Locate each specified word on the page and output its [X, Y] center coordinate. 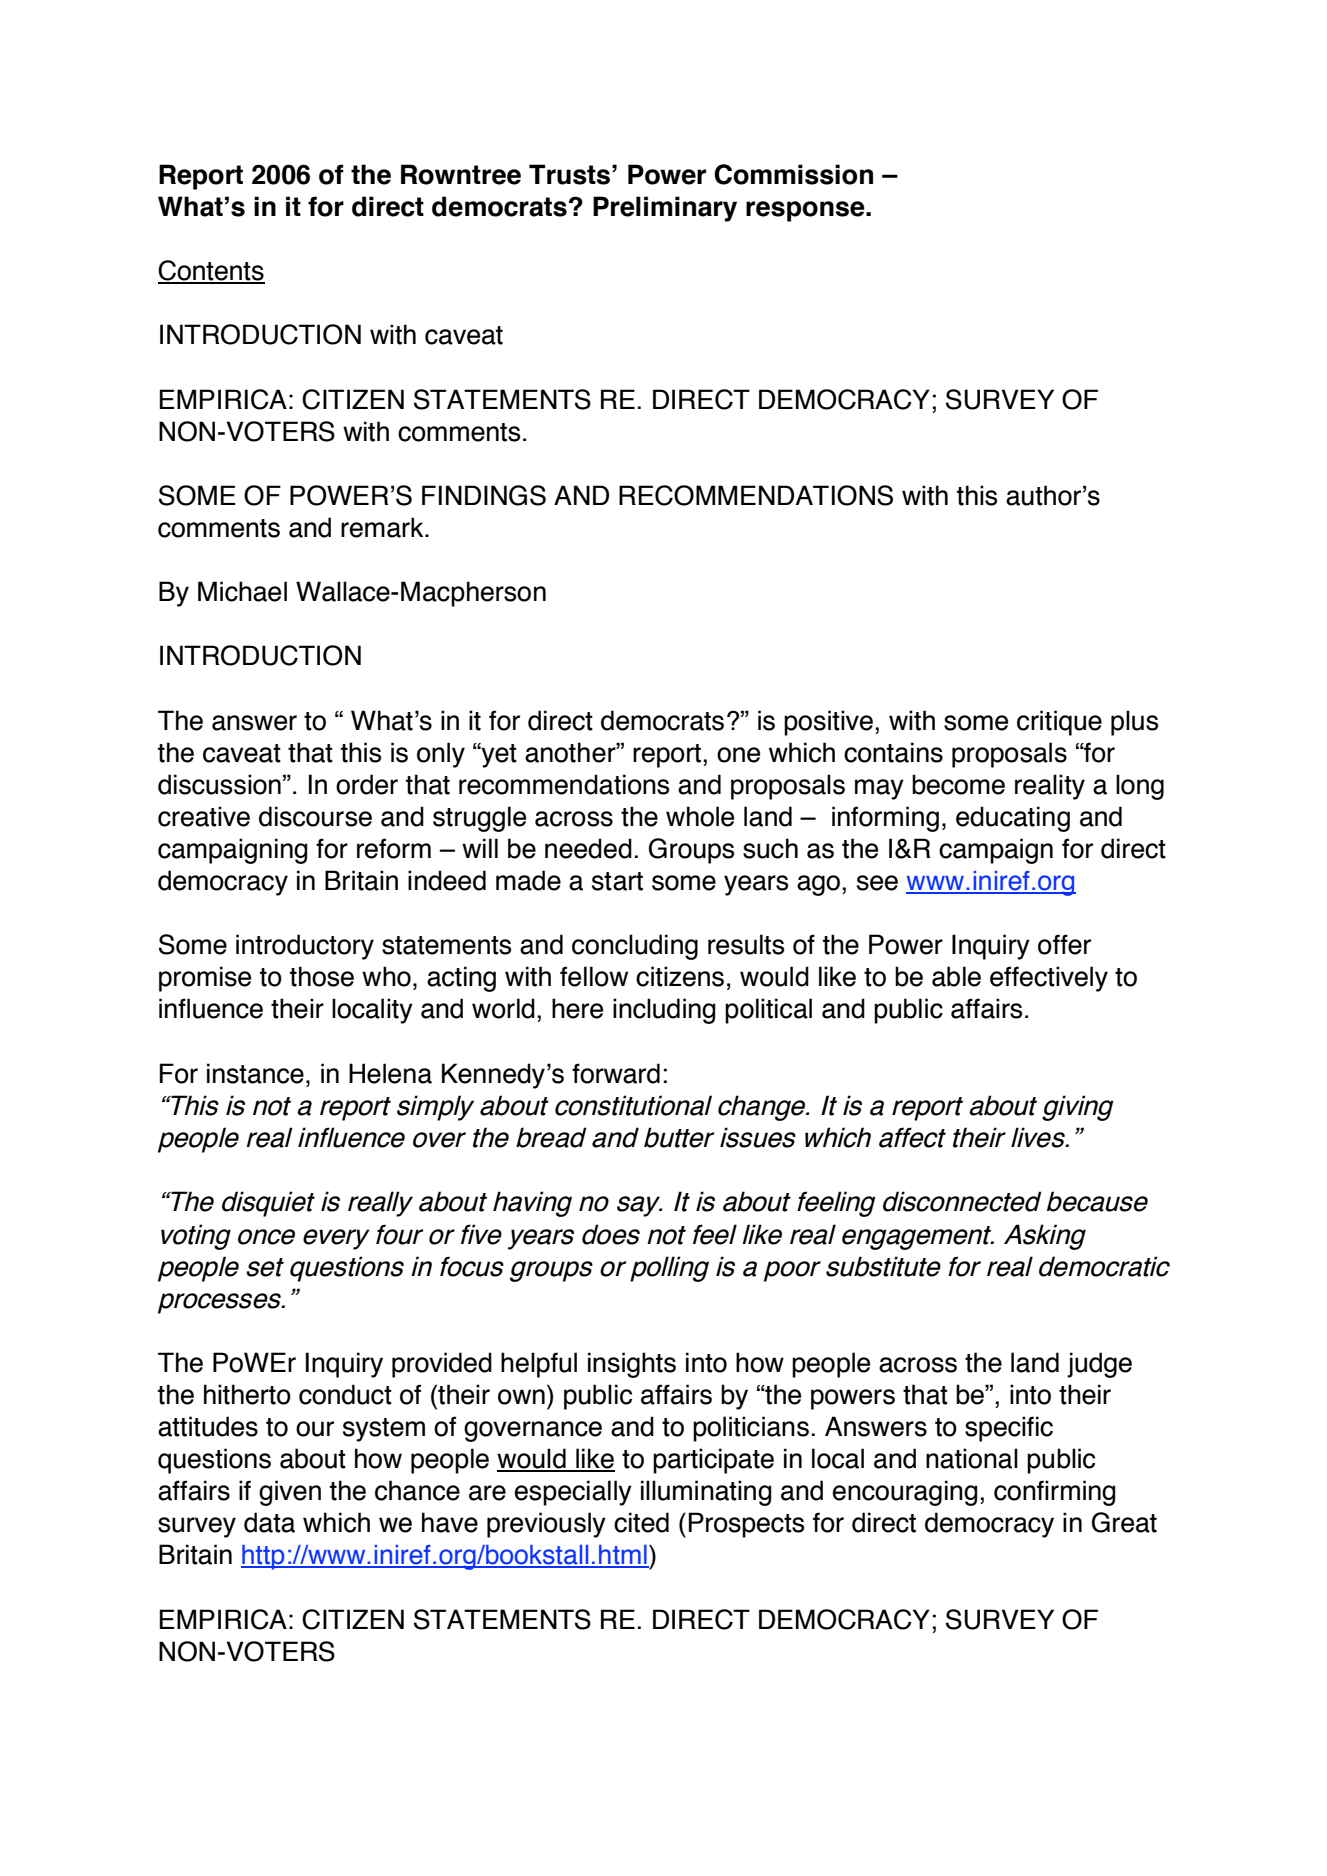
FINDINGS [484, 495]
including [664, 1011]
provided [442, 1365]
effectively [1049, 979]
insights [632, 1365]
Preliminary [665, 209]
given [290, 1493]
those [322, 976]
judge [1099, 1365]
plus [1134, 723]
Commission [793, 174]
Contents [211, 271]
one [738, 755]
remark [383, 527]
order [367, 784]
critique [1059, 723]
